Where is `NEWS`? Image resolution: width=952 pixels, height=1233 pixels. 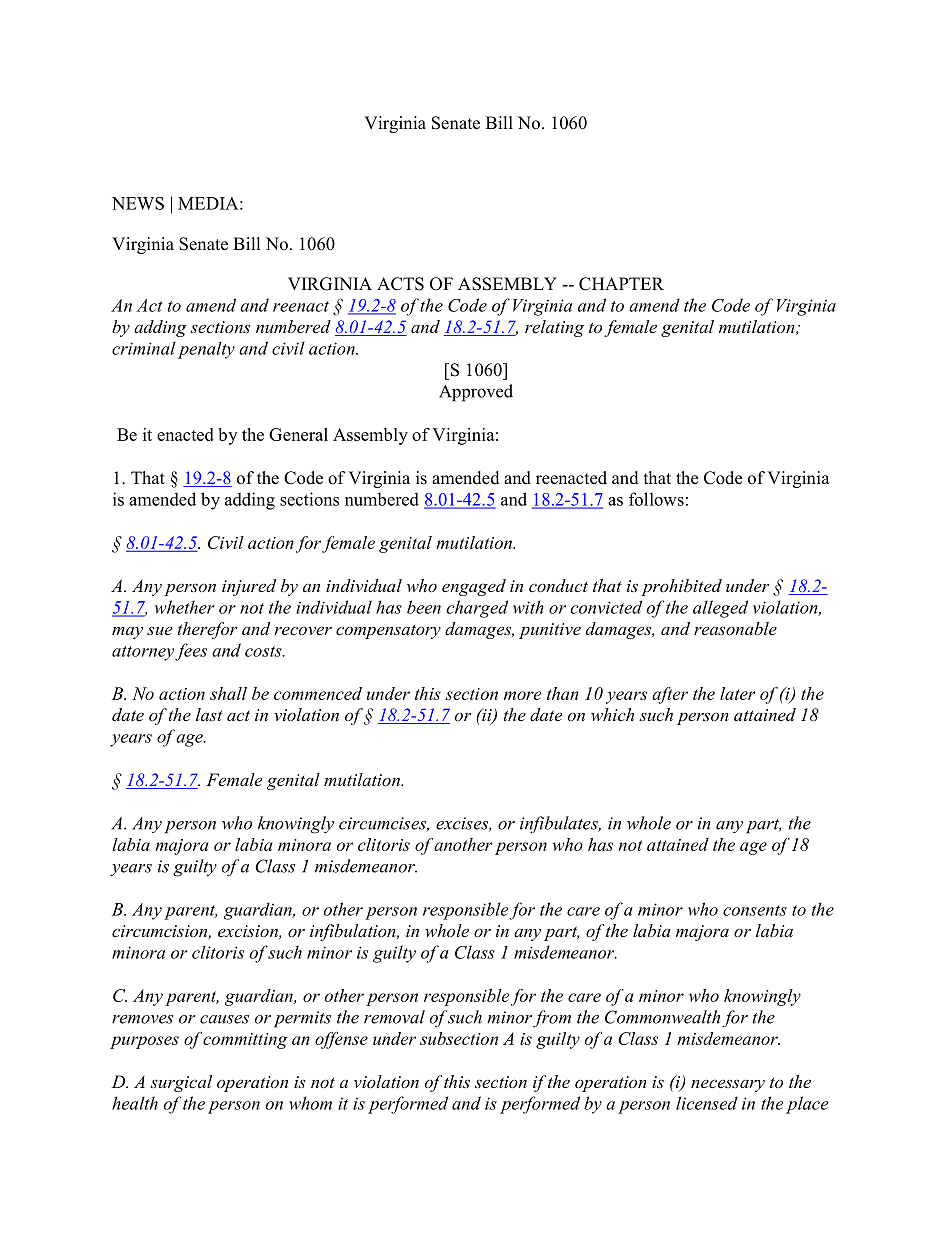
NEWS is located at coordinates (138, 203).
